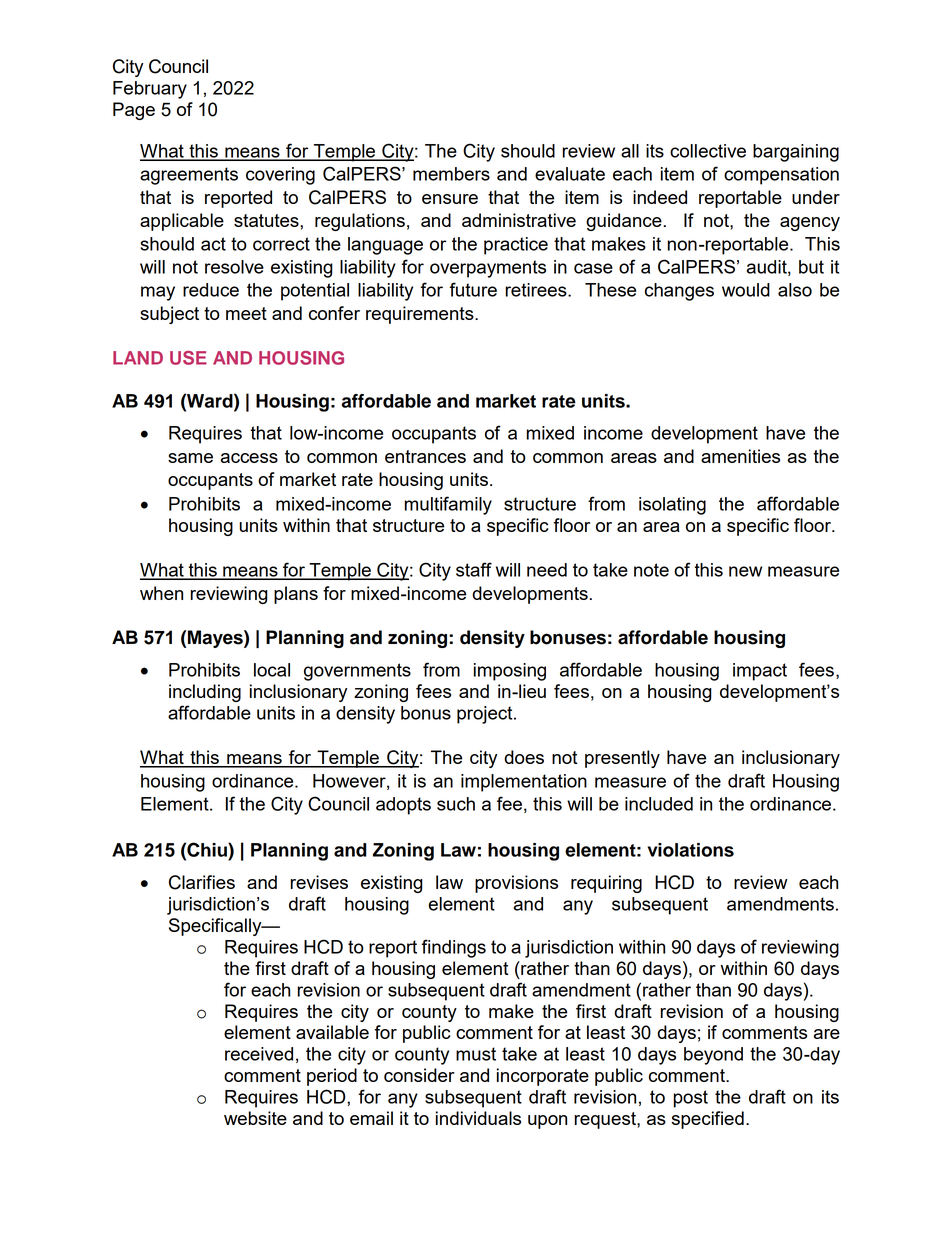 The height and width of the page is (1233, 952). What do you see at coordinates (425, 456) in the page?
I see `entrances` at bounding box center [425, 456].
